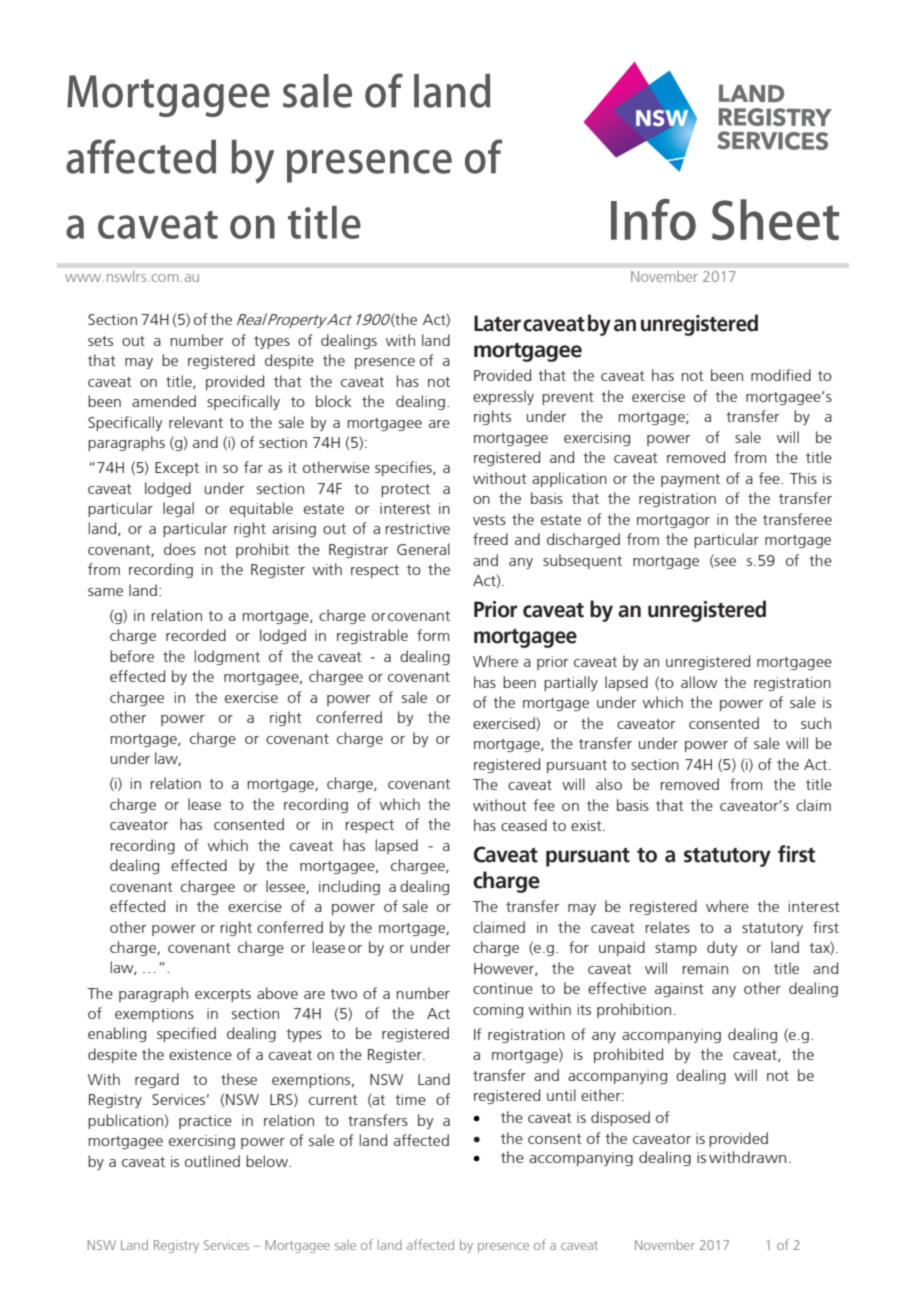 This page has width=924, height=1307. Describe the element at coordinates (722, 948) in the page. I see `duty` at that location.
